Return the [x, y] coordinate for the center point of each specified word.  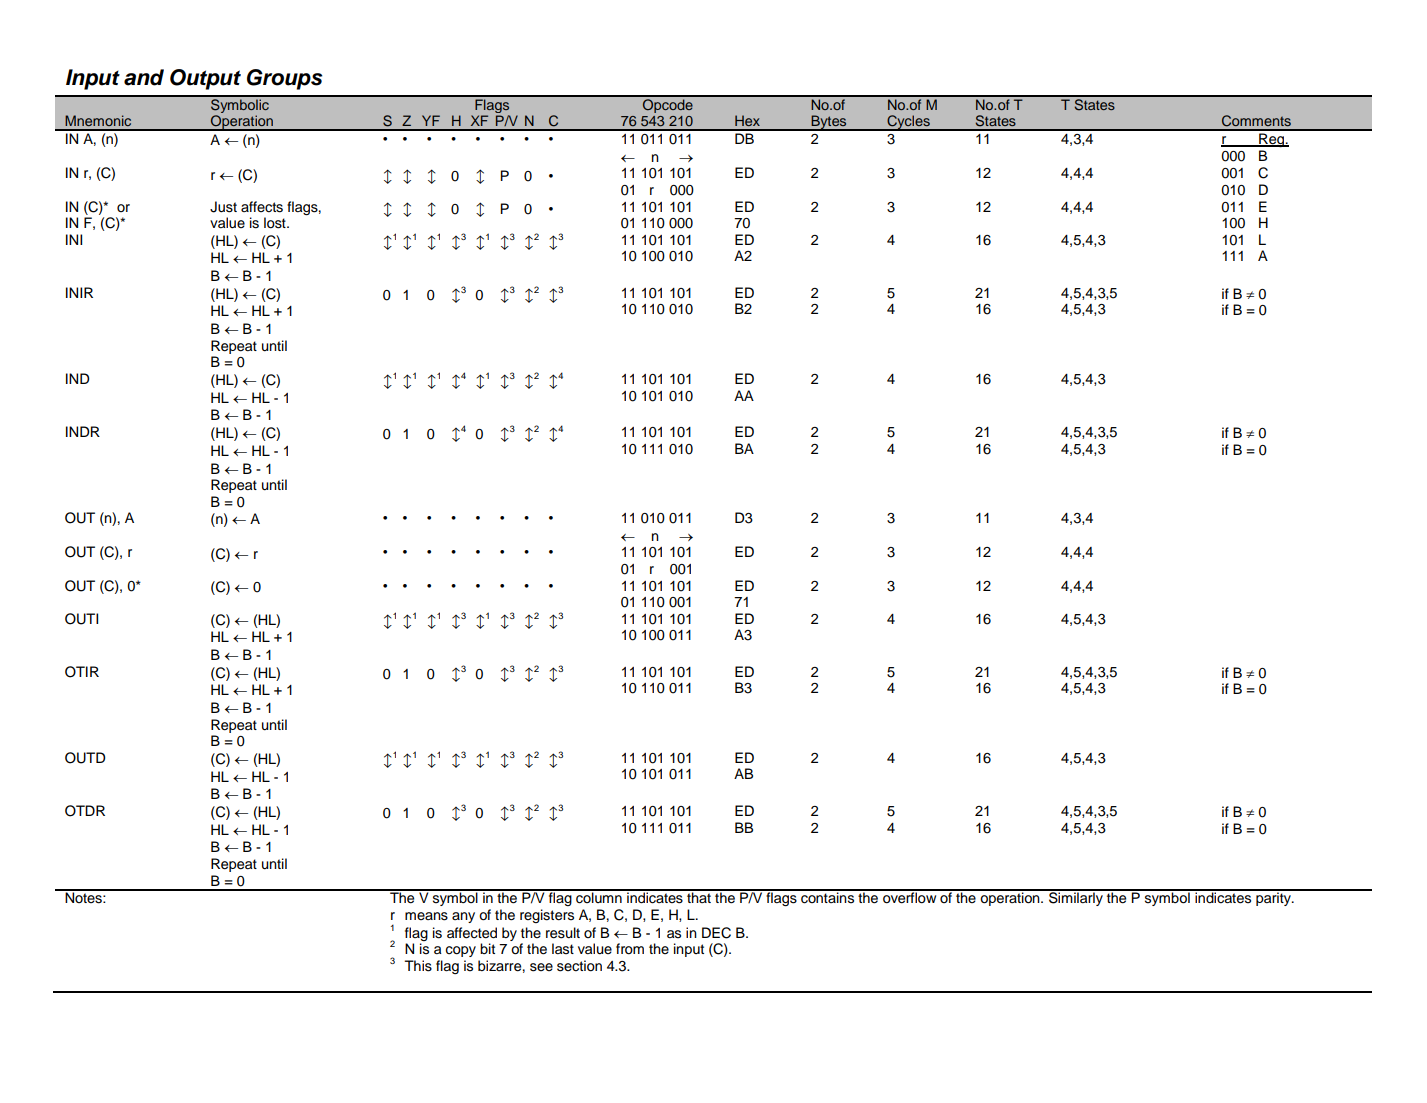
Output [205, 79]
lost [276, 223]
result [563, 933]
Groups [284, 79]
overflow [910, 897]
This [418, 966]
